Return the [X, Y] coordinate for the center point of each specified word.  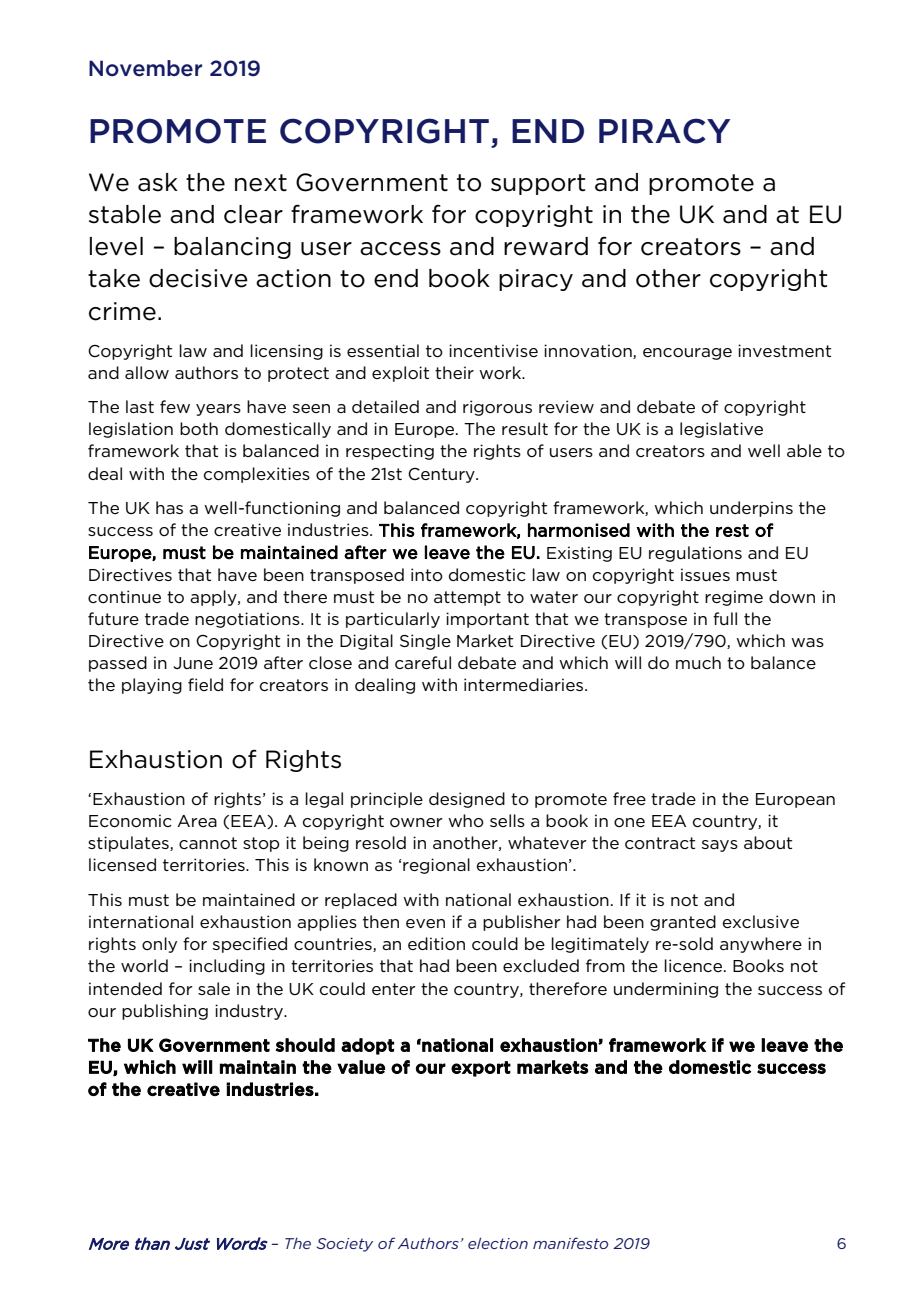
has [169, 507]
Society [344, 1245]
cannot [208, 843]
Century [442, 475]
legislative [721, 430]
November [145, 68]
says [720, 846]
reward [546, 246]
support [538, 184]
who [466, 821]
